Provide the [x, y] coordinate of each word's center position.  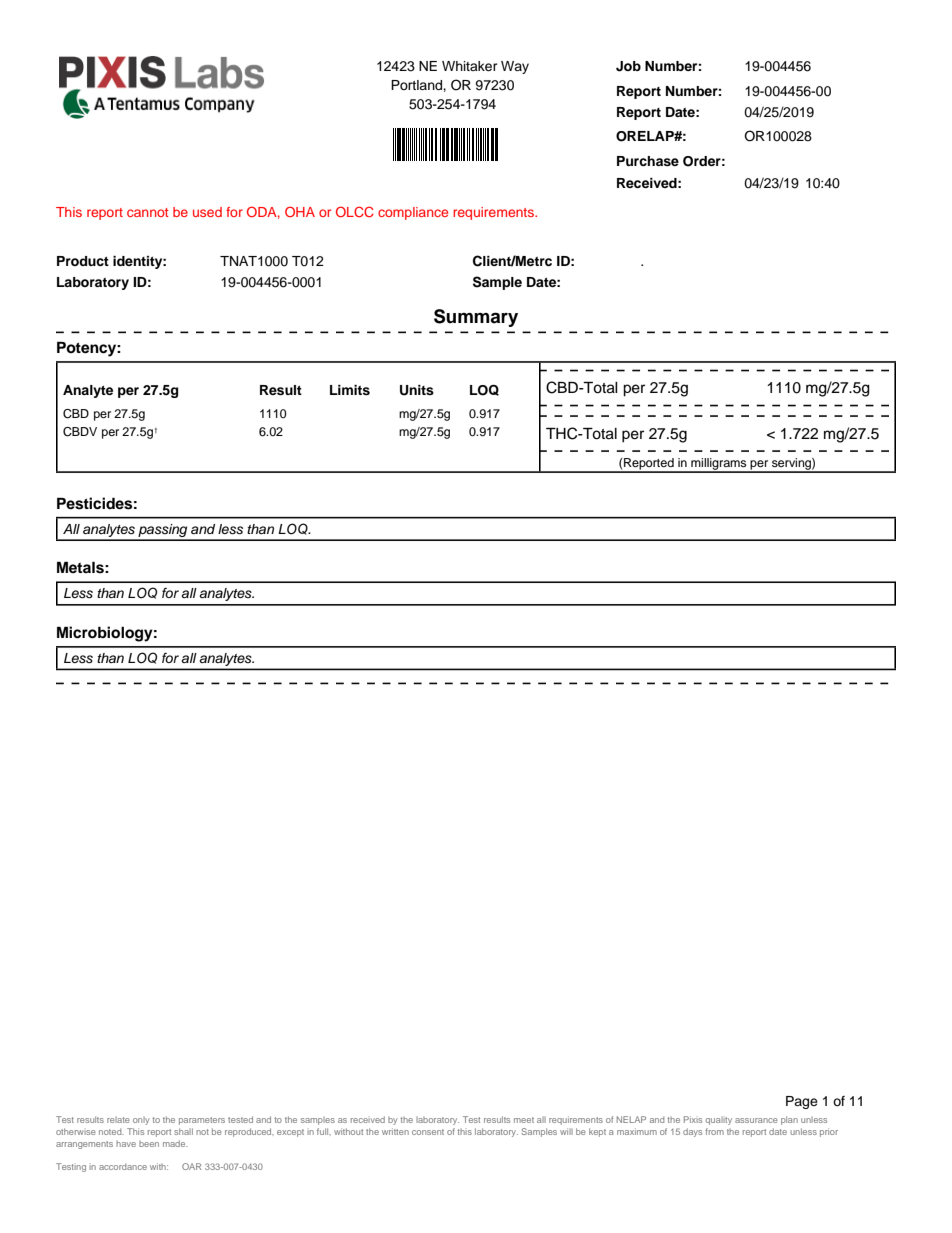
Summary [476, 318]
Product [83, 261]
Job [628, 66]
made [175, 1143]
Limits [350, 390]
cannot [147, 212]
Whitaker [470, 66]
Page [802, 1102]
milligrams [719, 465]
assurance [756, 1120]
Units [417, 390]
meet [524, 1120]
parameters [202, 1121]
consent [428, 1132]
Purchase [648, 161]
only [141, 1121]
